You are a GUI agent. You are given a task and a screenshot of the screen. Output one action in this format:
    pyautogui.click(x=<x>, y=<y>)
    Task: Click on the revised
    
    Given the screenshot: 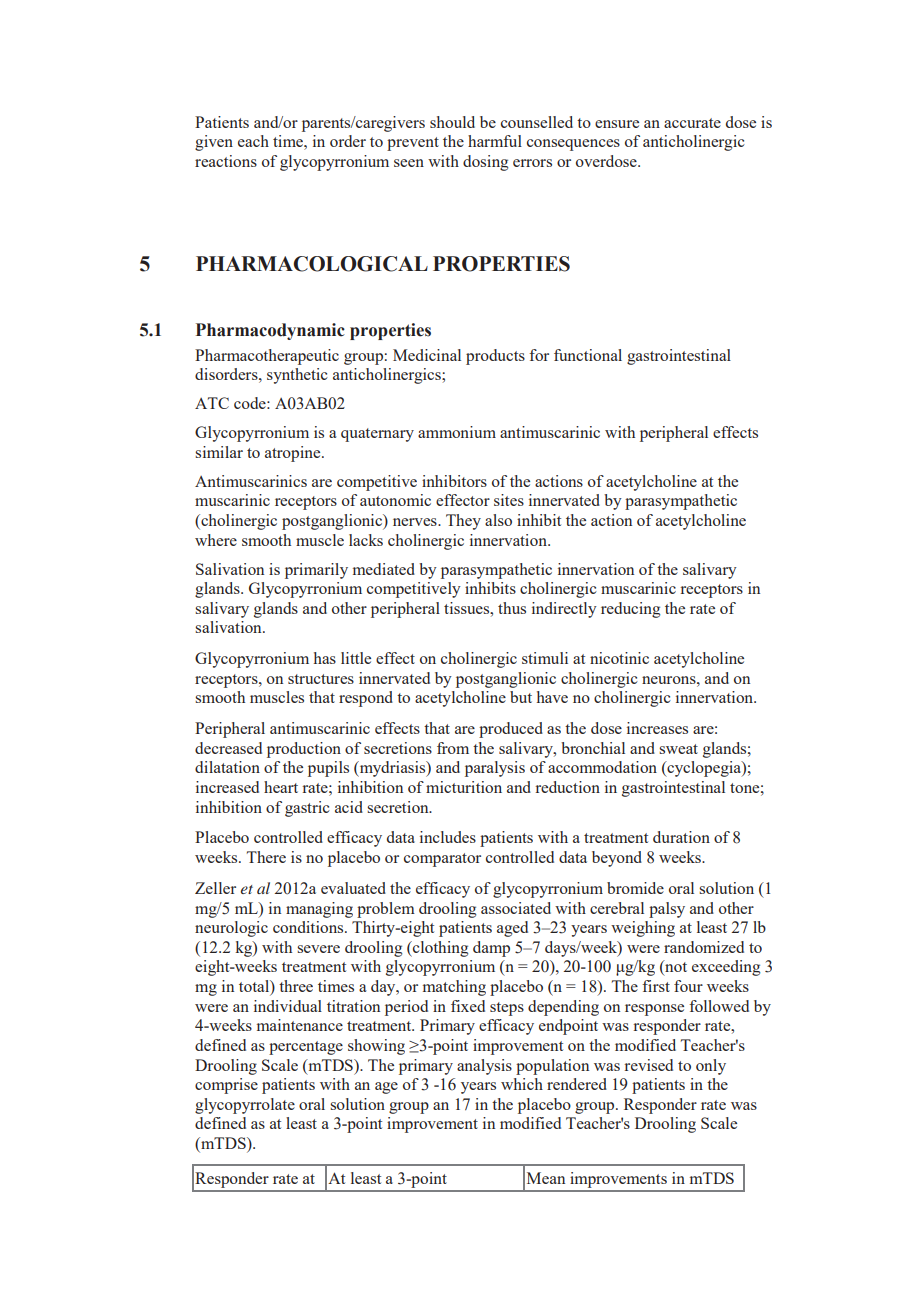 What is the action you would take?
    pyautogui.click(x=649, y=1065)
